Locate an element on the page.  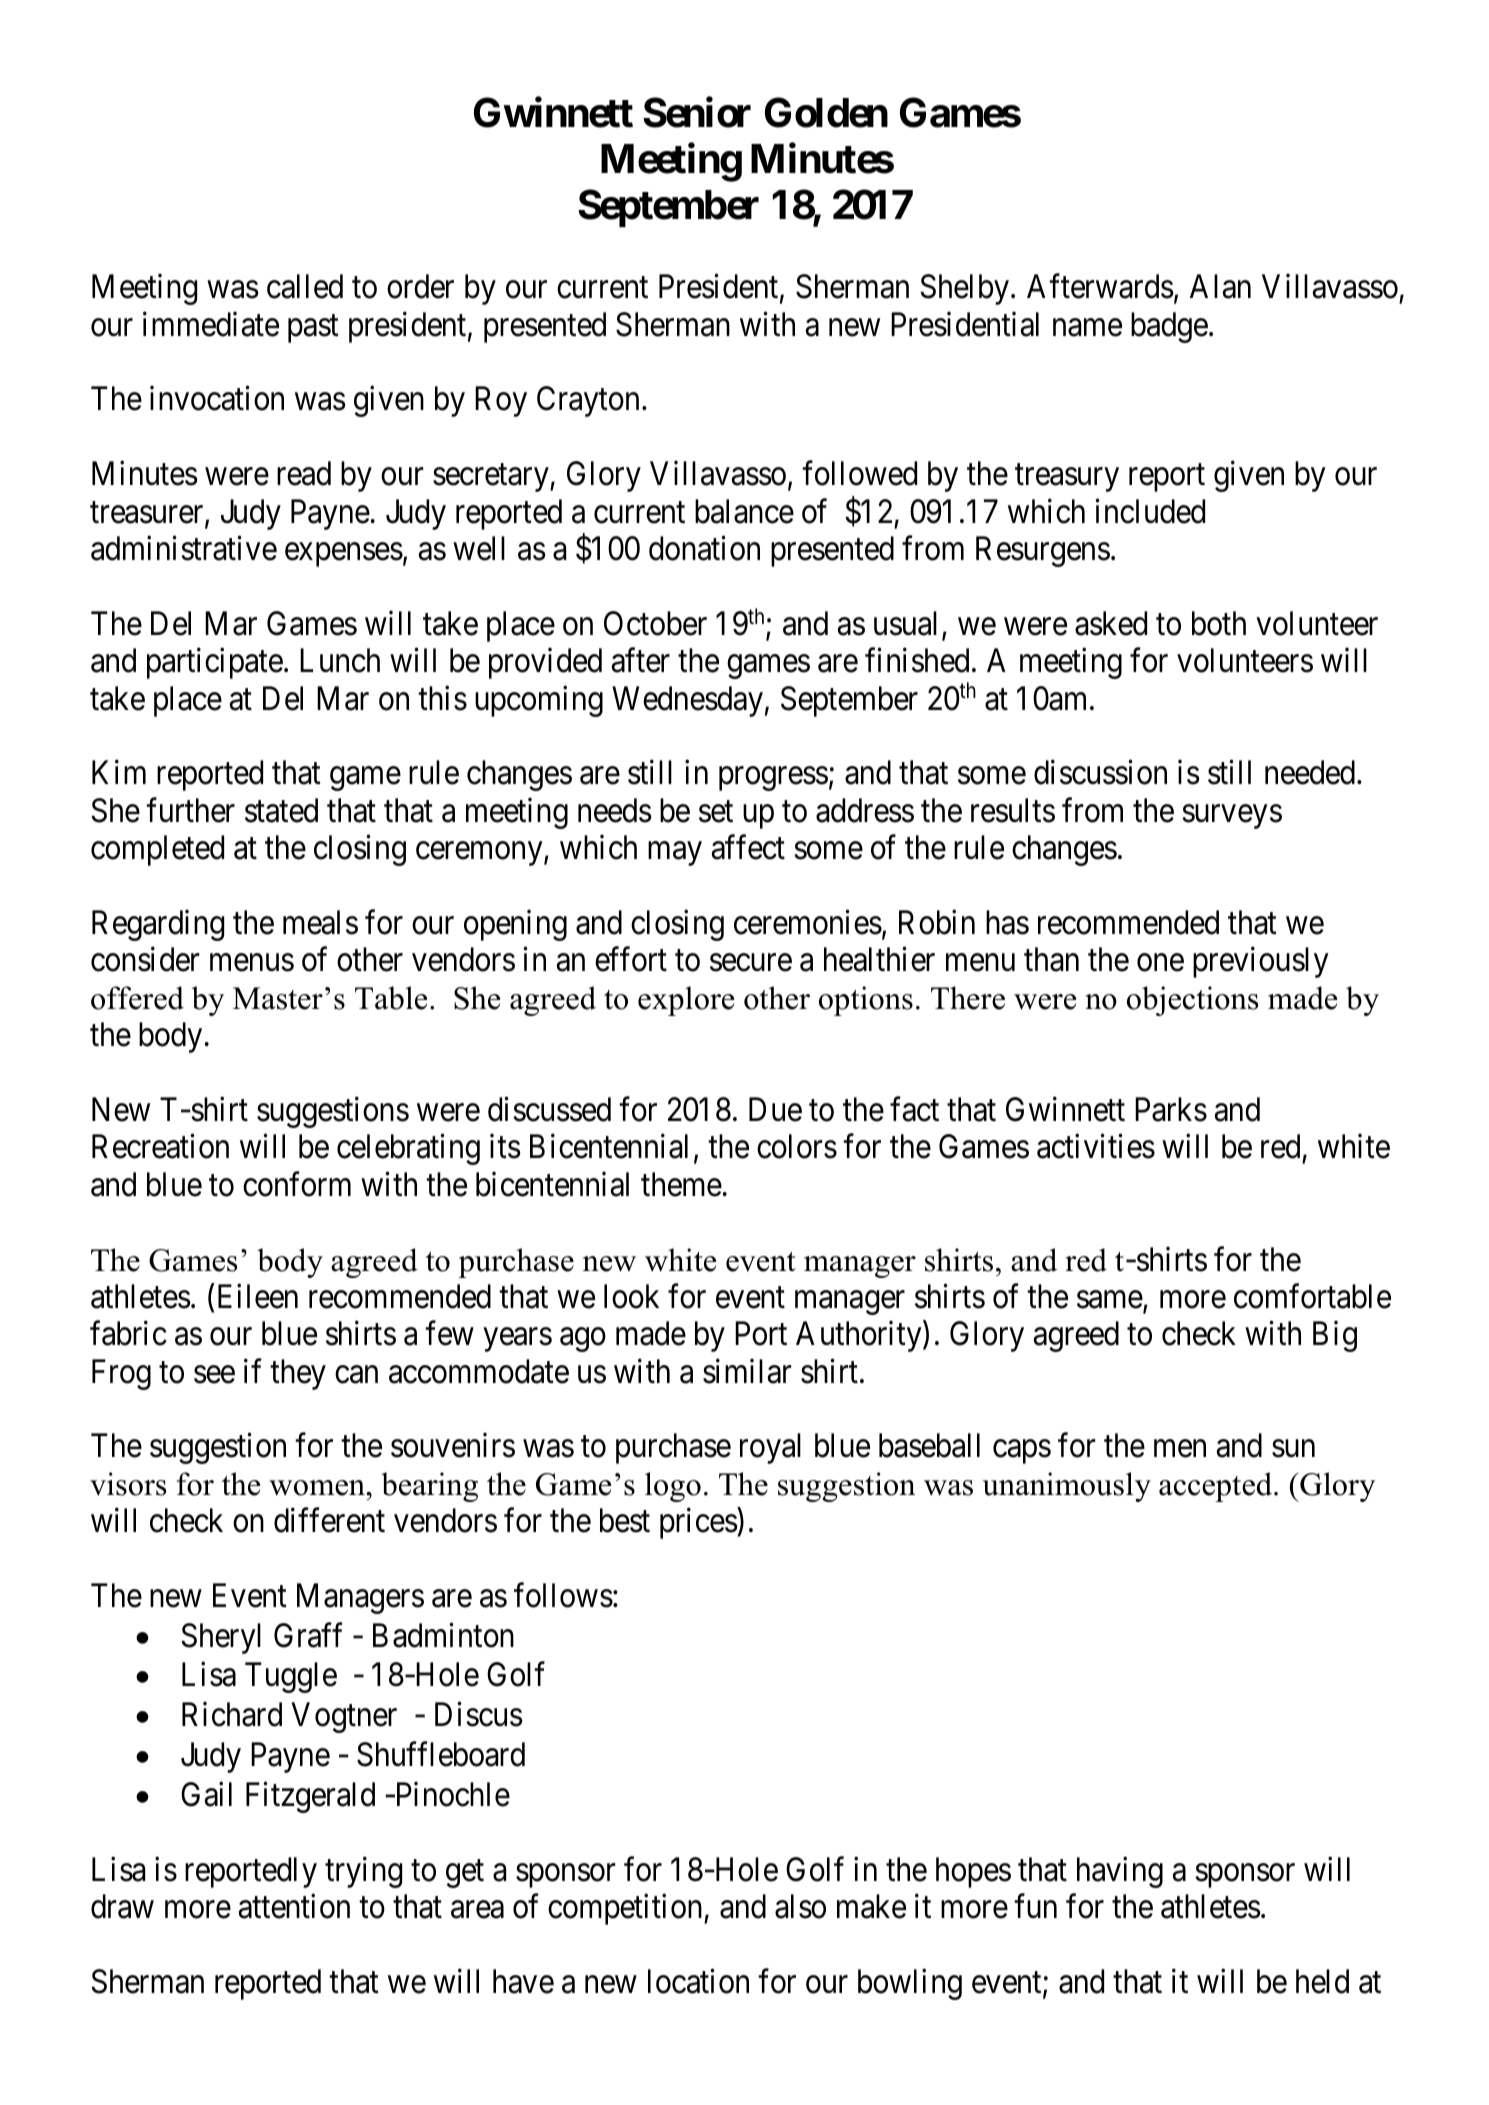
Senior is located at coordinates (697, 112).
